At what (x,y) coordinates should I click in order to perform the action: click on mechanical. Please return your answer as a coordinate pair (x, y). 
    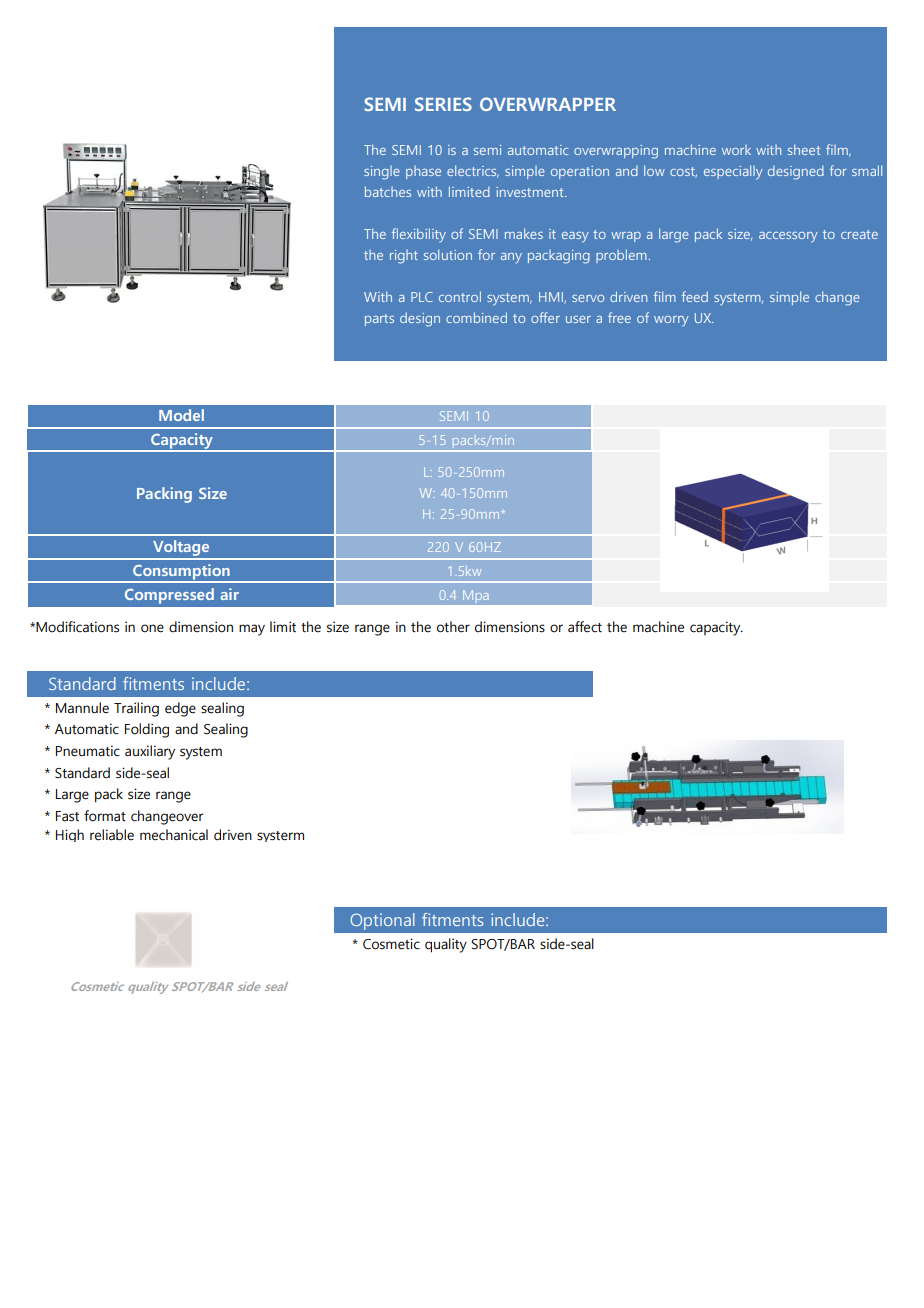
    Looking at the image, I should click on (174, 835).
